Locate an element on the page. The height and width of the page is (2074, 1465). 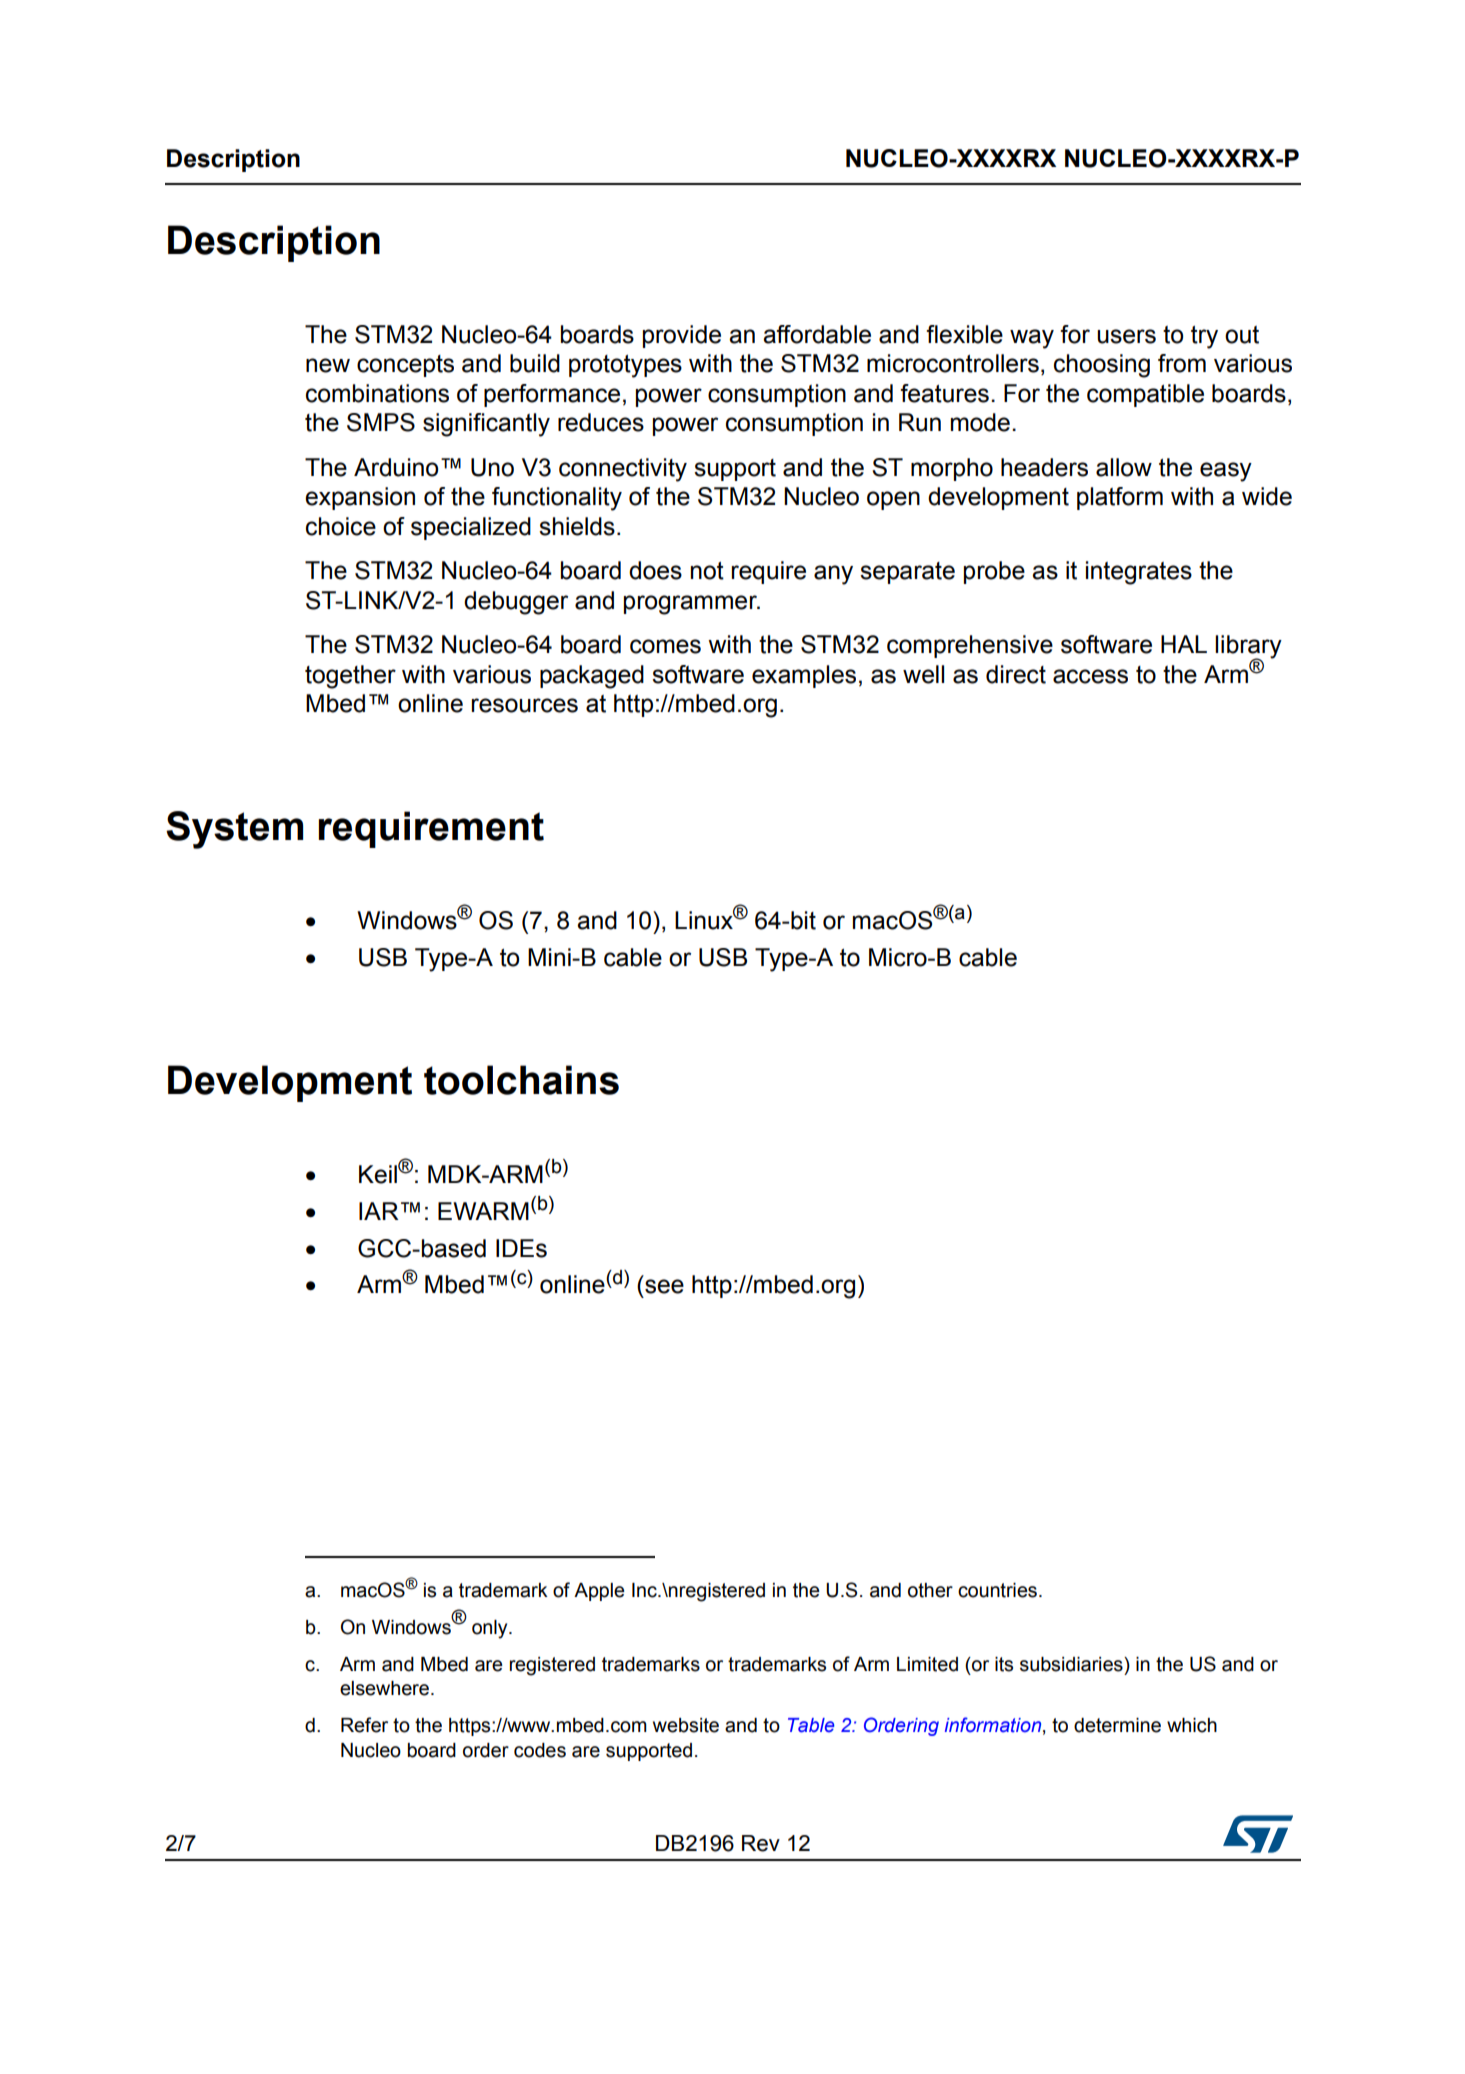
together is located at coordinates (350, 677).
